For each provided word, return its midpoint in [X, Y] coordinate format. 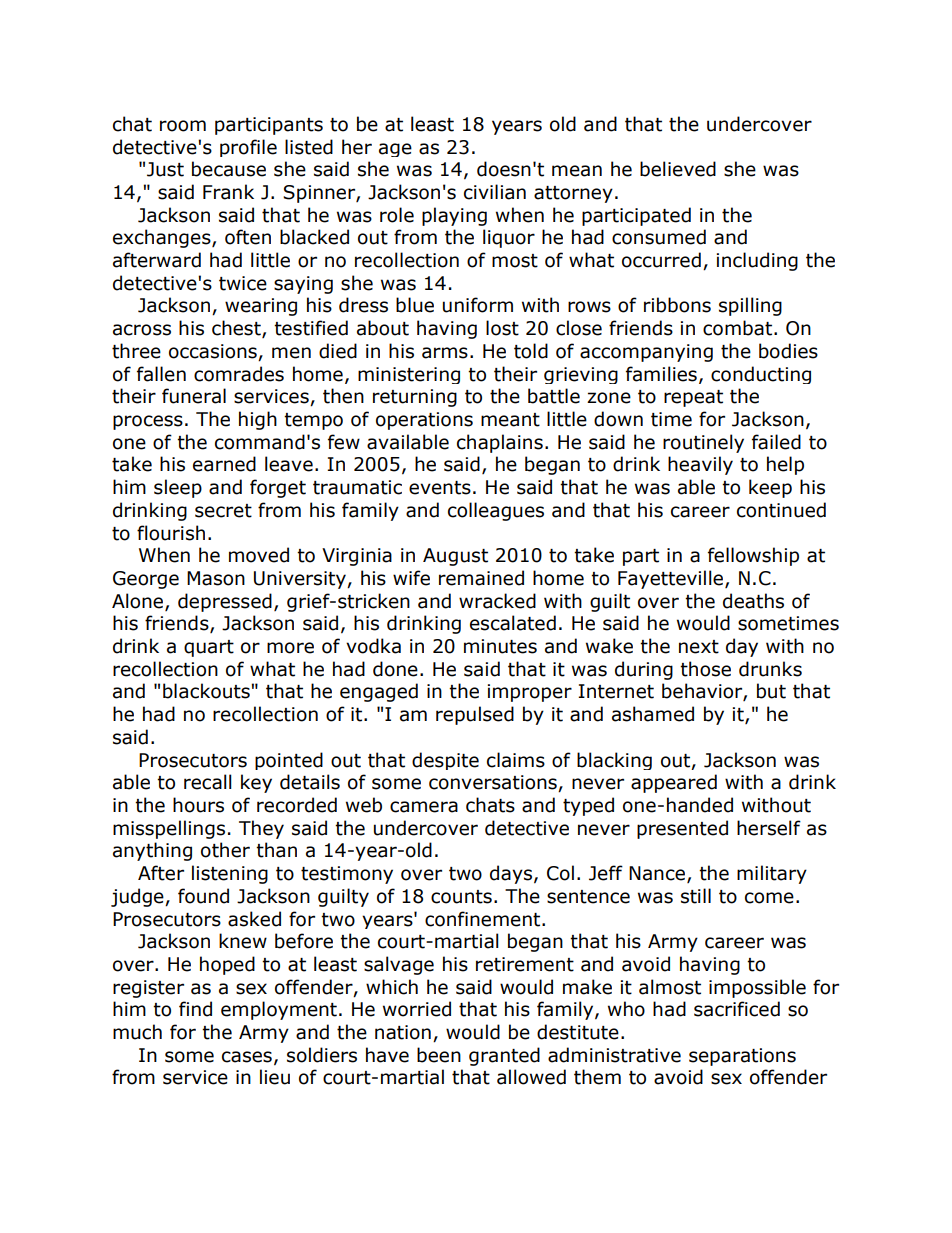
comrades [239, 374]
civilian [495, 192]
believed [678, 169]
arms [445, 353]
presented [682, 829]
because [229, 169]
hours [198, 805]
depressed [225, 602]
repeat [693, 398]
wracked [497, 601]
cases [247, 1057]
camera [424, 807]
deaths [753, 601]
